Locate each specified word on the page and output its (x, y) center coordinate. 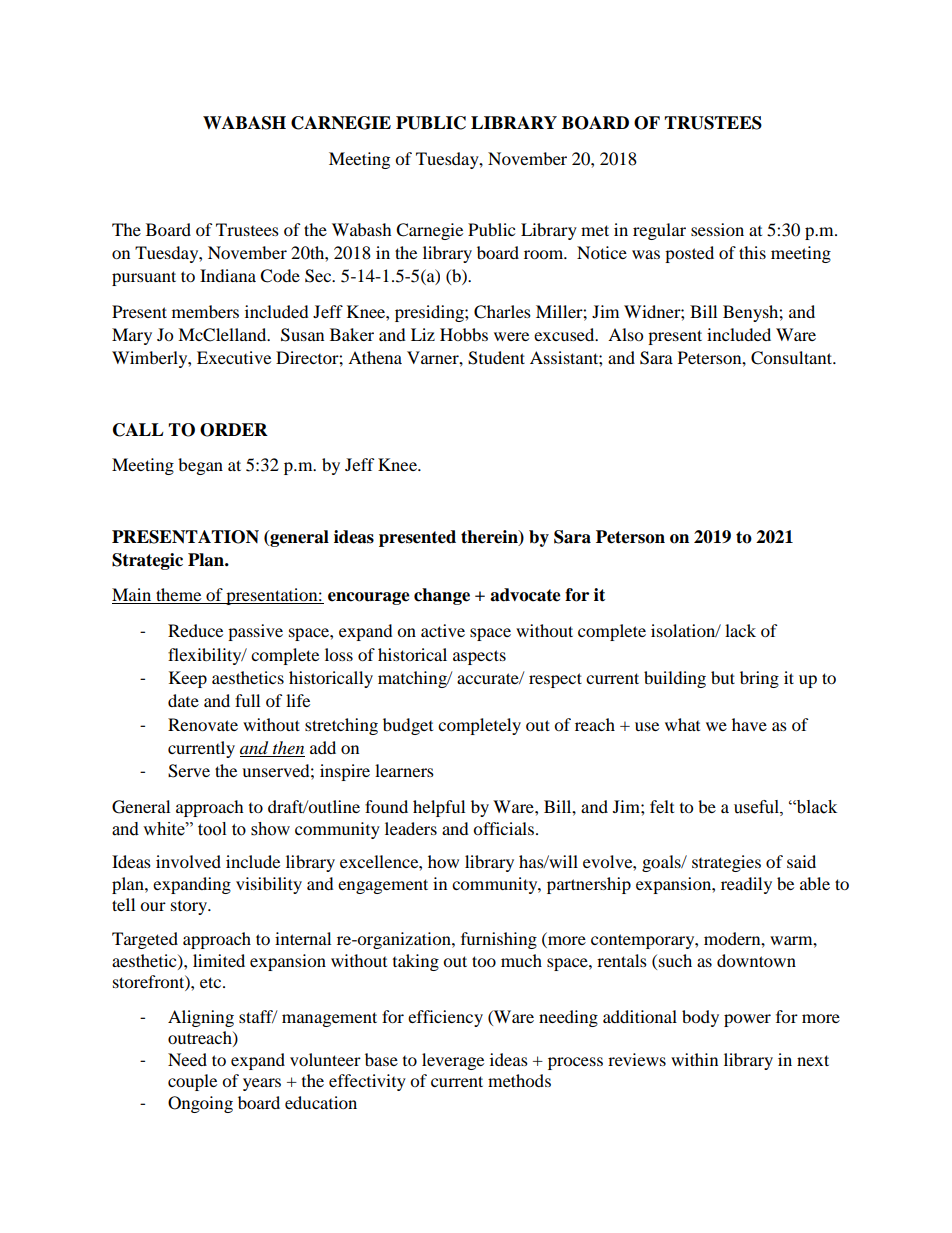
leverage (453, 1061)
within (694, 1059)
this (752, 252)
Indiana (228, 275)
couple (192, 1082)
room (545, 254)
